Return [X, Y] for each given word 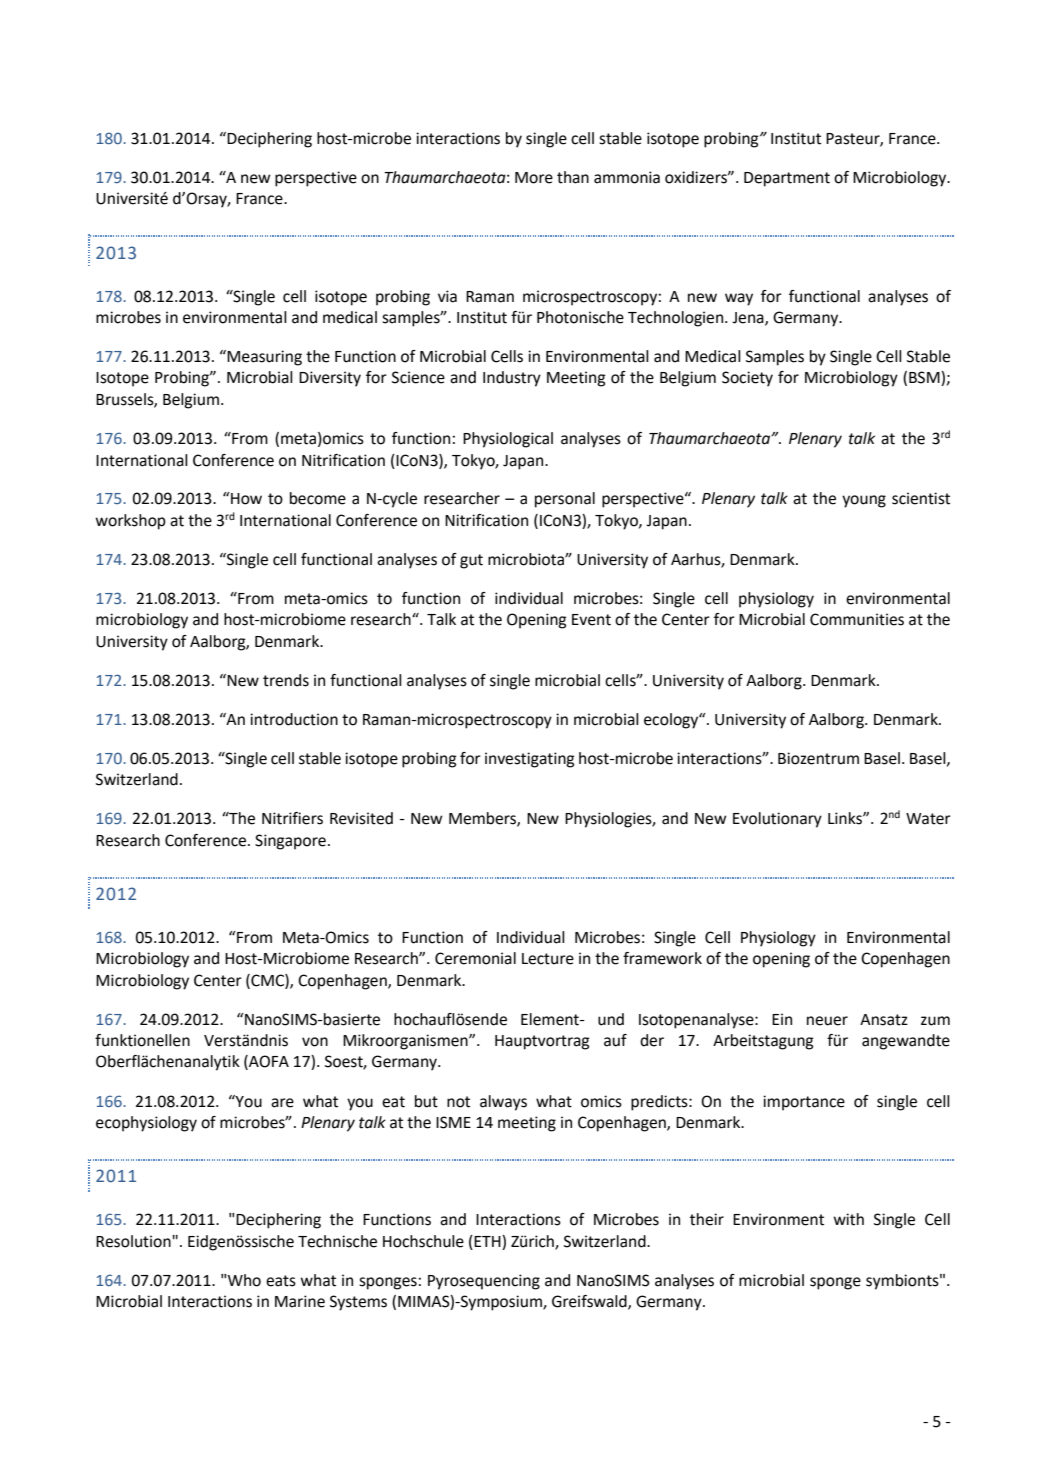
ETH [488, 1241]
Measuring [264, 358]
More [534, 178]
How [245, 498]
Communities [857, 619]
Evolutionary [777, 820]
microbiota [527, 559]
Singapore [290, 842]
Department [787, 179]
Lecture [548, 959]
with [848, 1219]
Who [244, 1280]
